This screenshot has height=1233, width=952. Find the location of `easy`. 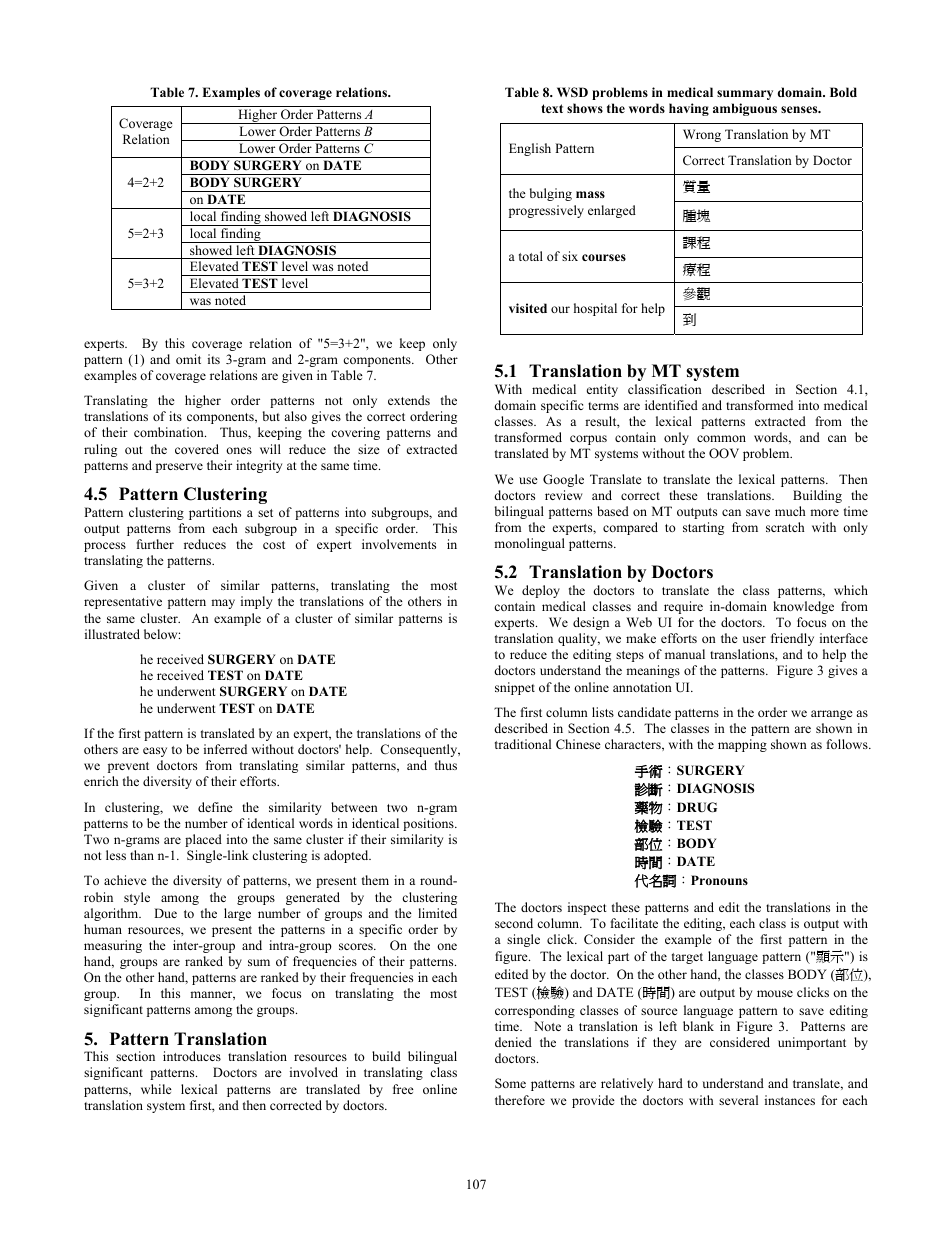

easy is located at coordinates (155, 752).
